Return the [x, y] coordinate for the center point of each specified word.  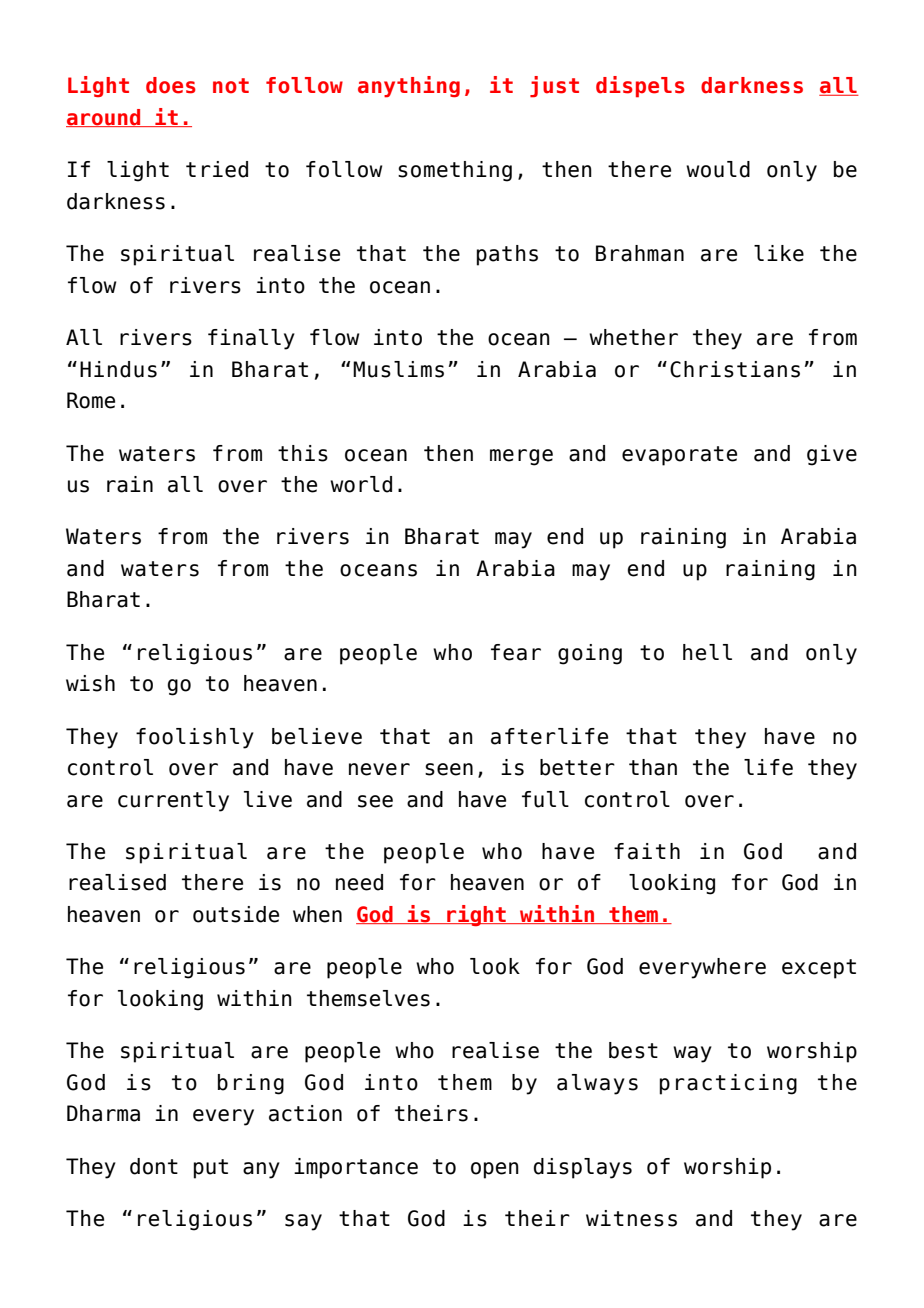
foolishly [195, 738]
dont [154, 1166]
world [361, 484]
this [303, 453]
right [476, 915]
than [653, 767]
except [819, 969]
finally [251, 339]
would [718, 169]
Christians [735, 369]
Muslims [398, 369]
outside [236, 914]
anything [409, 87]
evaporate [679, 456]
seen [449, 769]
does [171, 85]
